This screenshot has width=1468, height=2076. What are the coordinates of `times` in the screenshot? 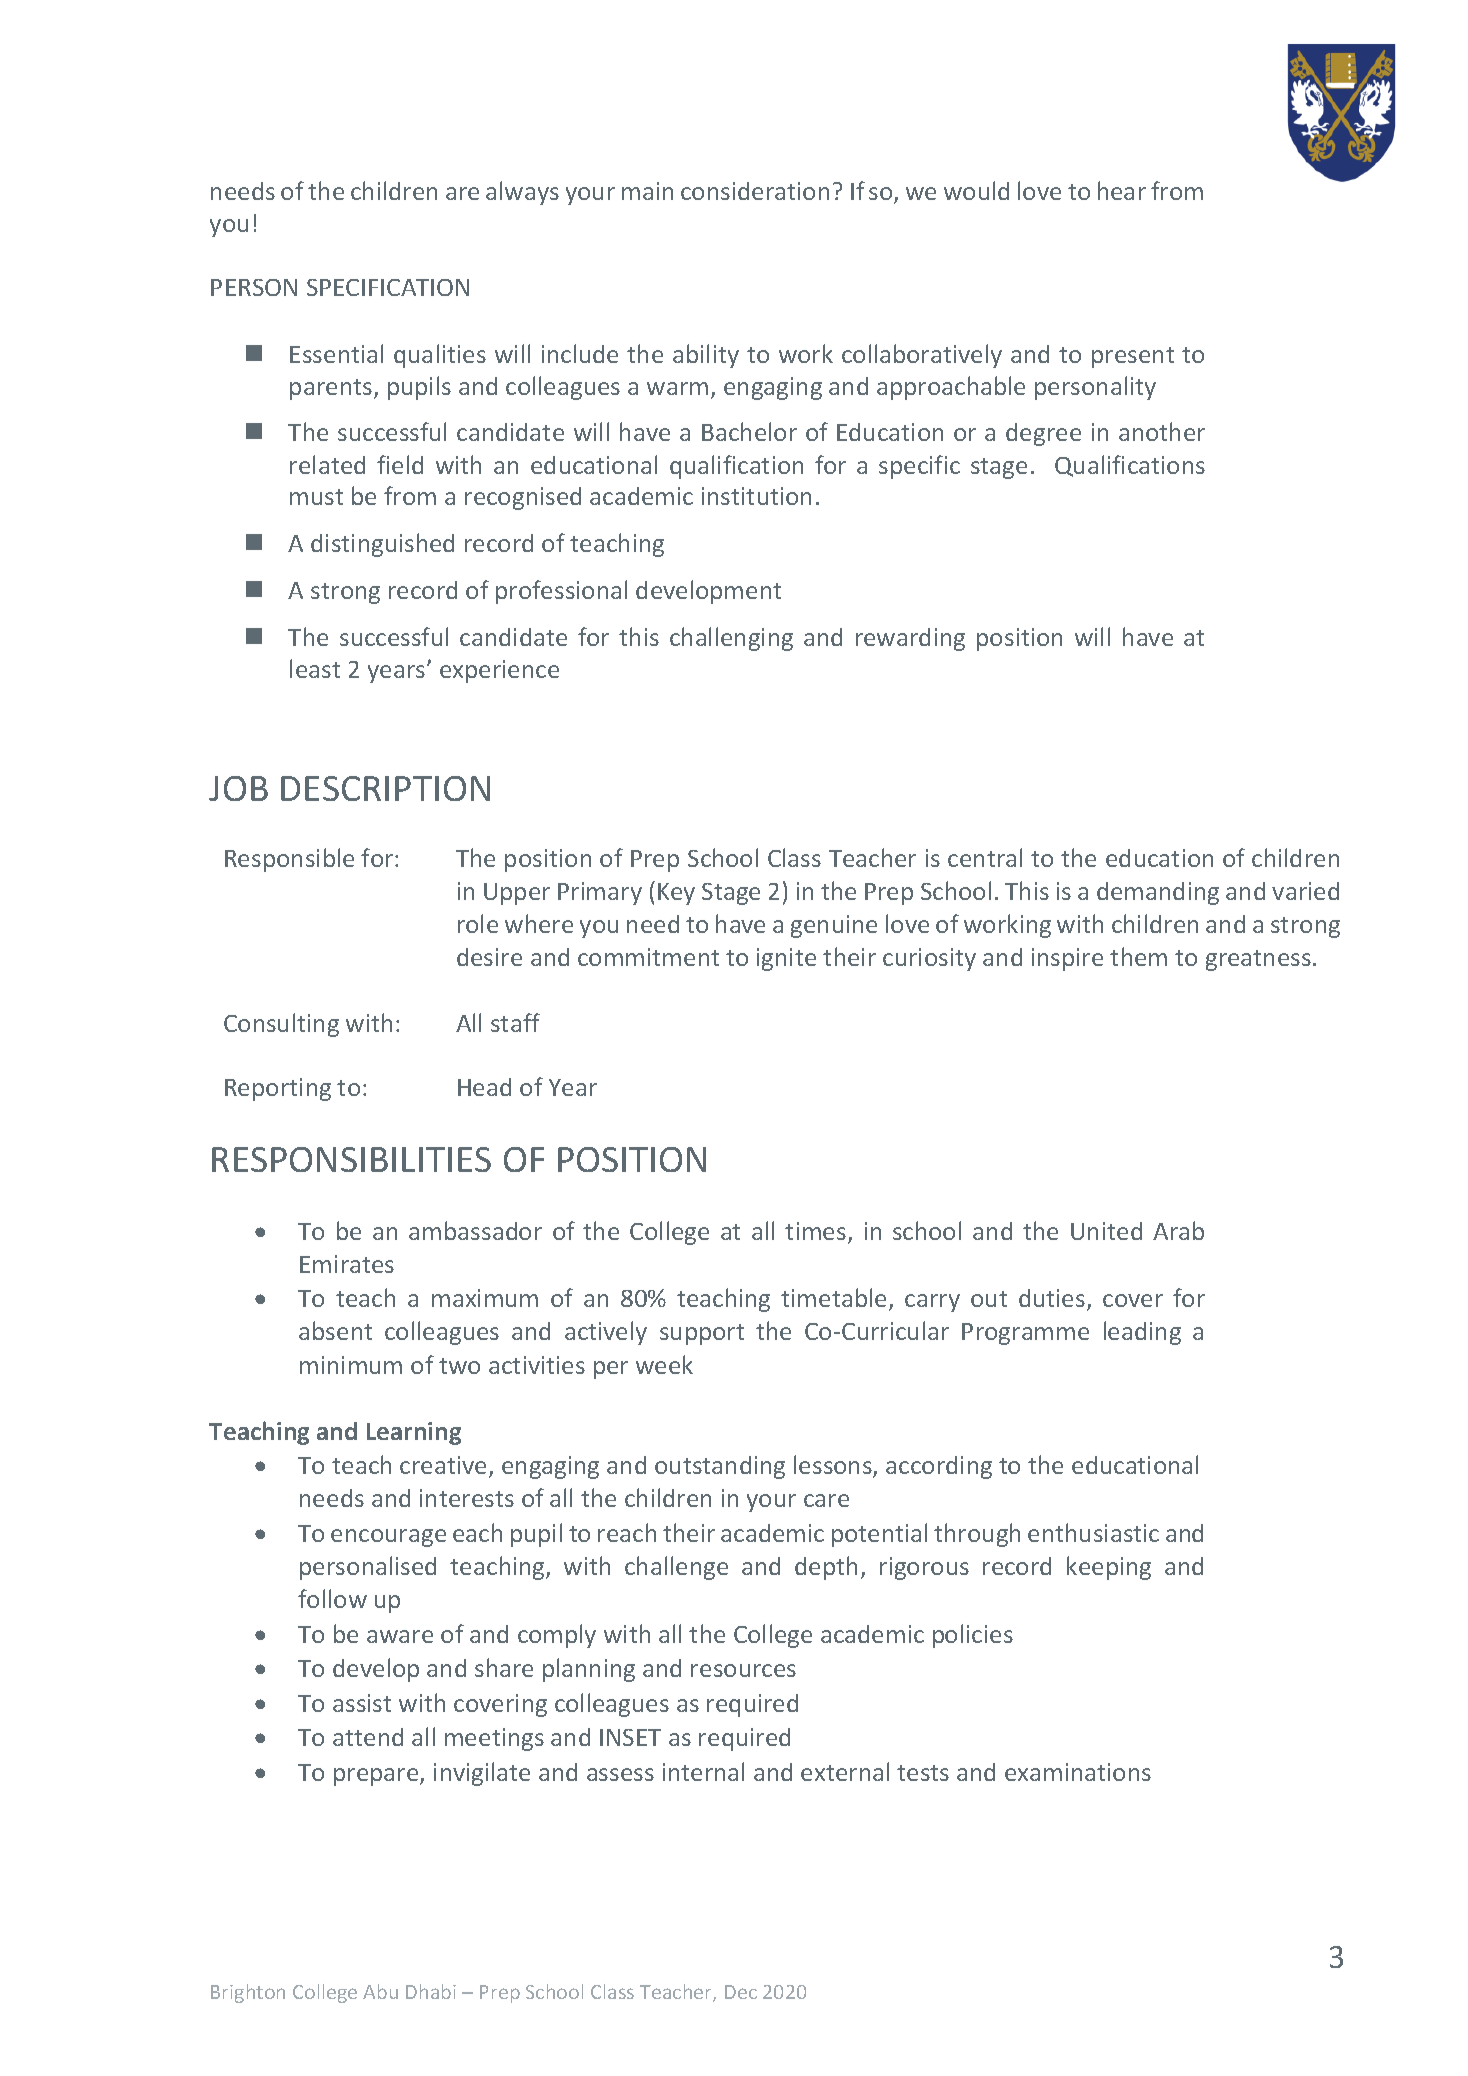 It's located at (815, 1231).
